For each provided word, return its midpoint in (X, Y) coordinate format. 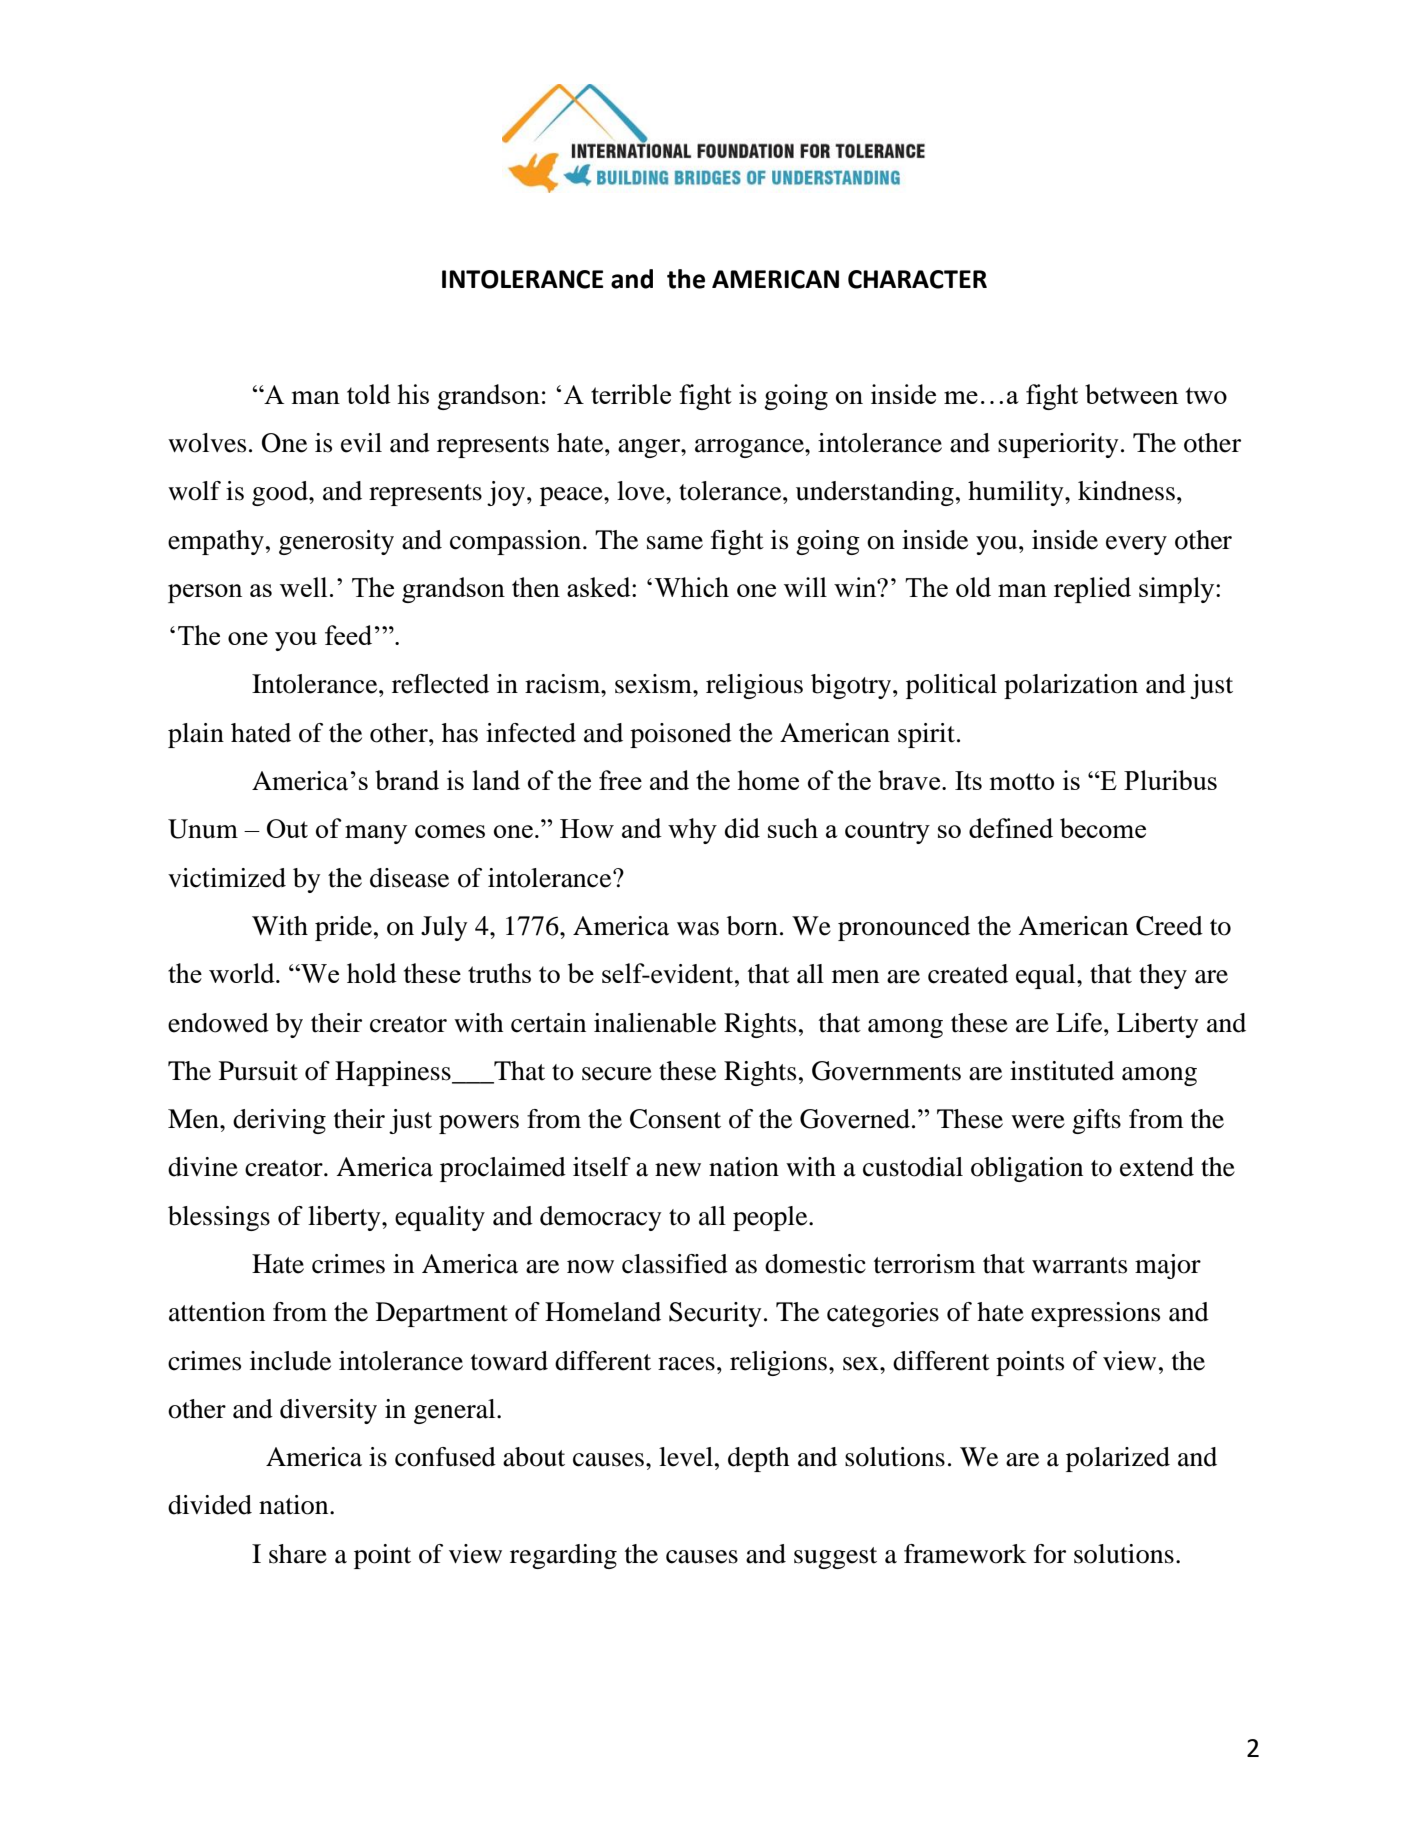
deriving (279, 1121)
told (369, 394)
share (298, 1554)
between (1131, 394)
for (1050, 1554)
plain (196, 735)
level (686, 1457)
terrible (631, 394)
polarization (1071, 686)
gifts (1096, 1121)
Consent (675, 1119)
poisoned (681, 735)
